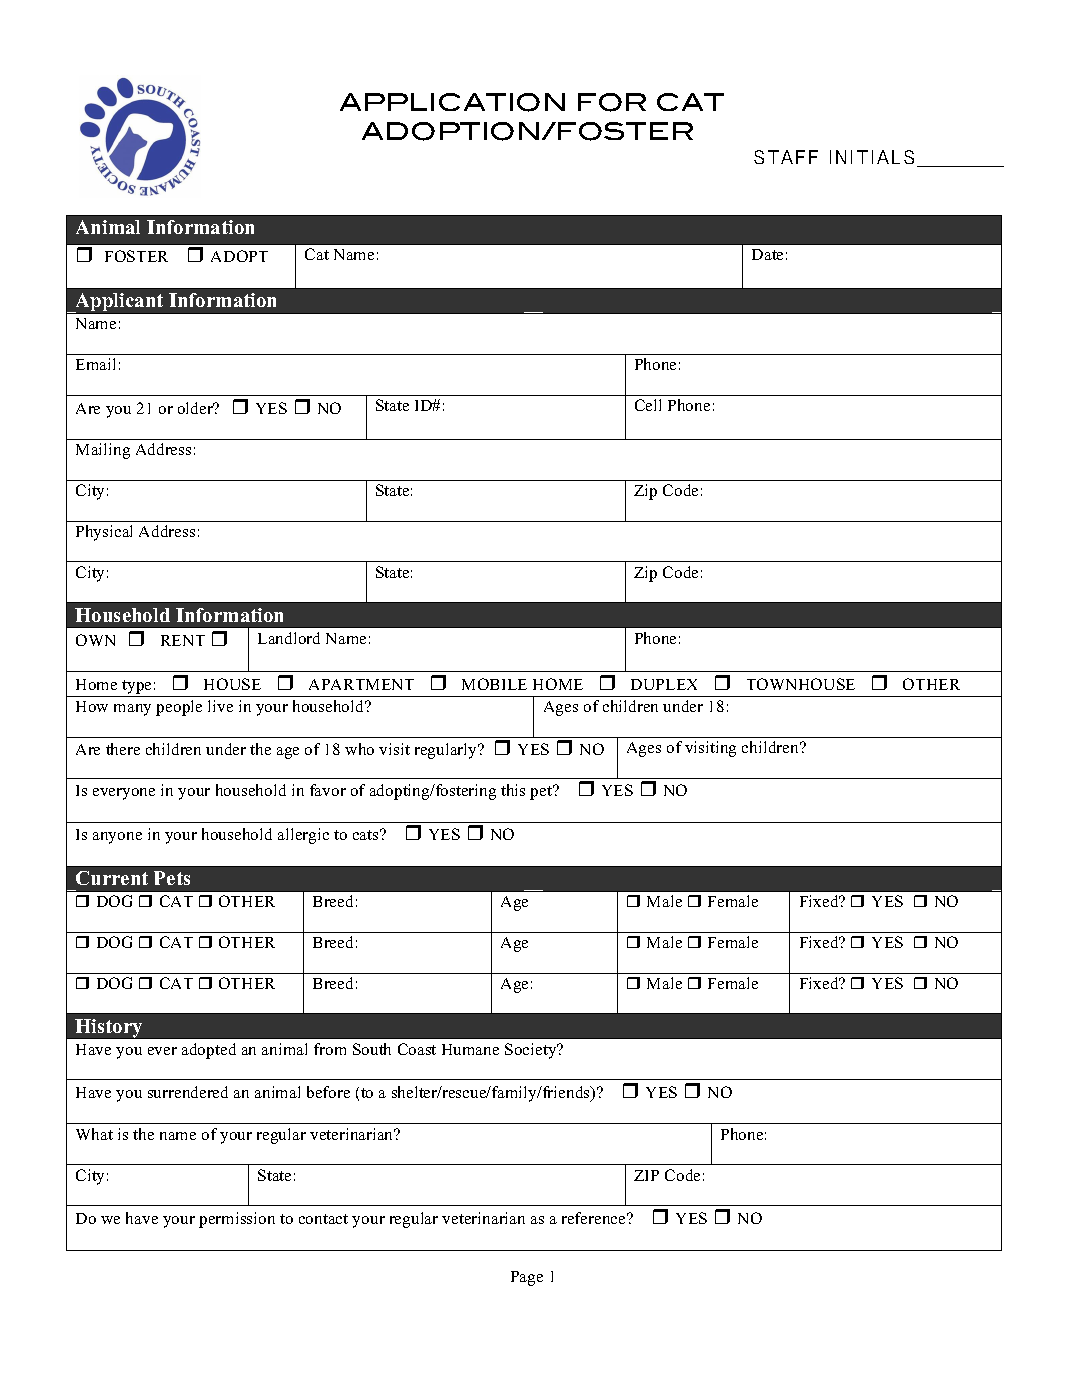 The height and width of the document is (1381, 1067). What do you see at coordinates (872, 157) in the document?
I see `INITIALS` at bounding box center [872, 157].
